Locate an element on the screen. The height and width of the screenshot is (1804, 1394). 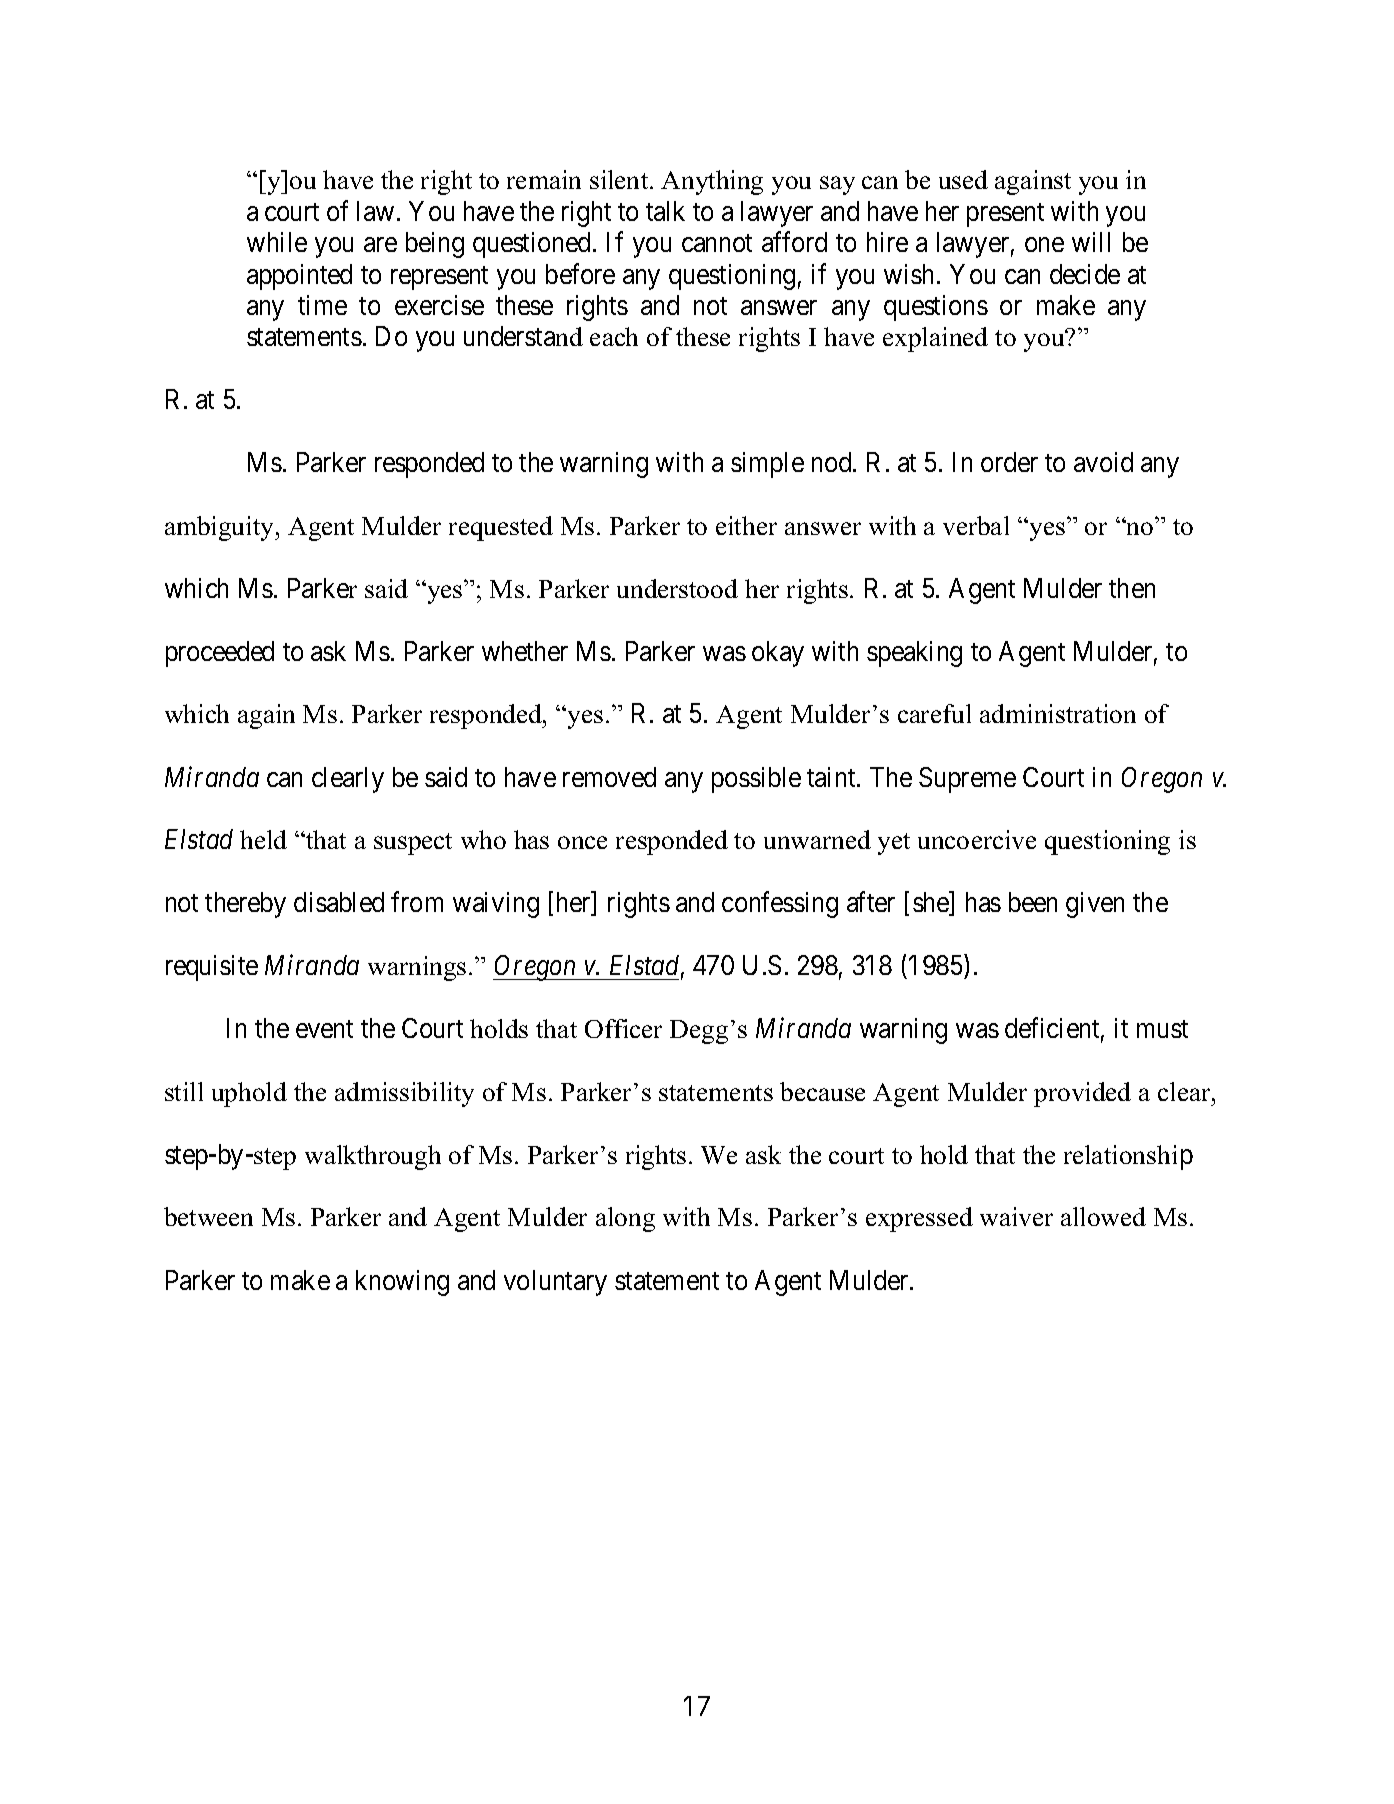
talk is located at coordinates (665, 211).
